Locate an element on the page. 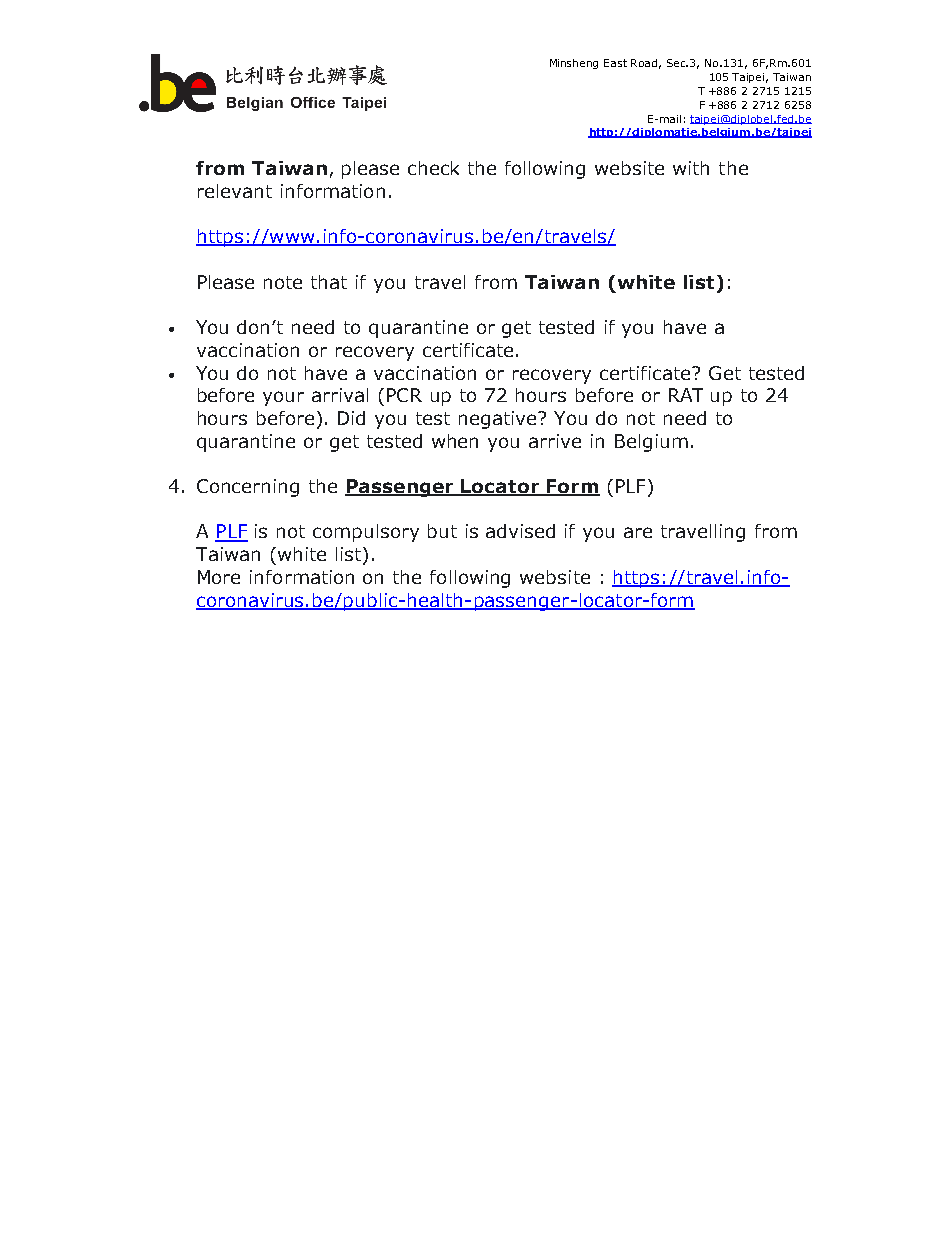 The height and width of the page is (1233, 952). arrive is located at coordinates (555, 441).
